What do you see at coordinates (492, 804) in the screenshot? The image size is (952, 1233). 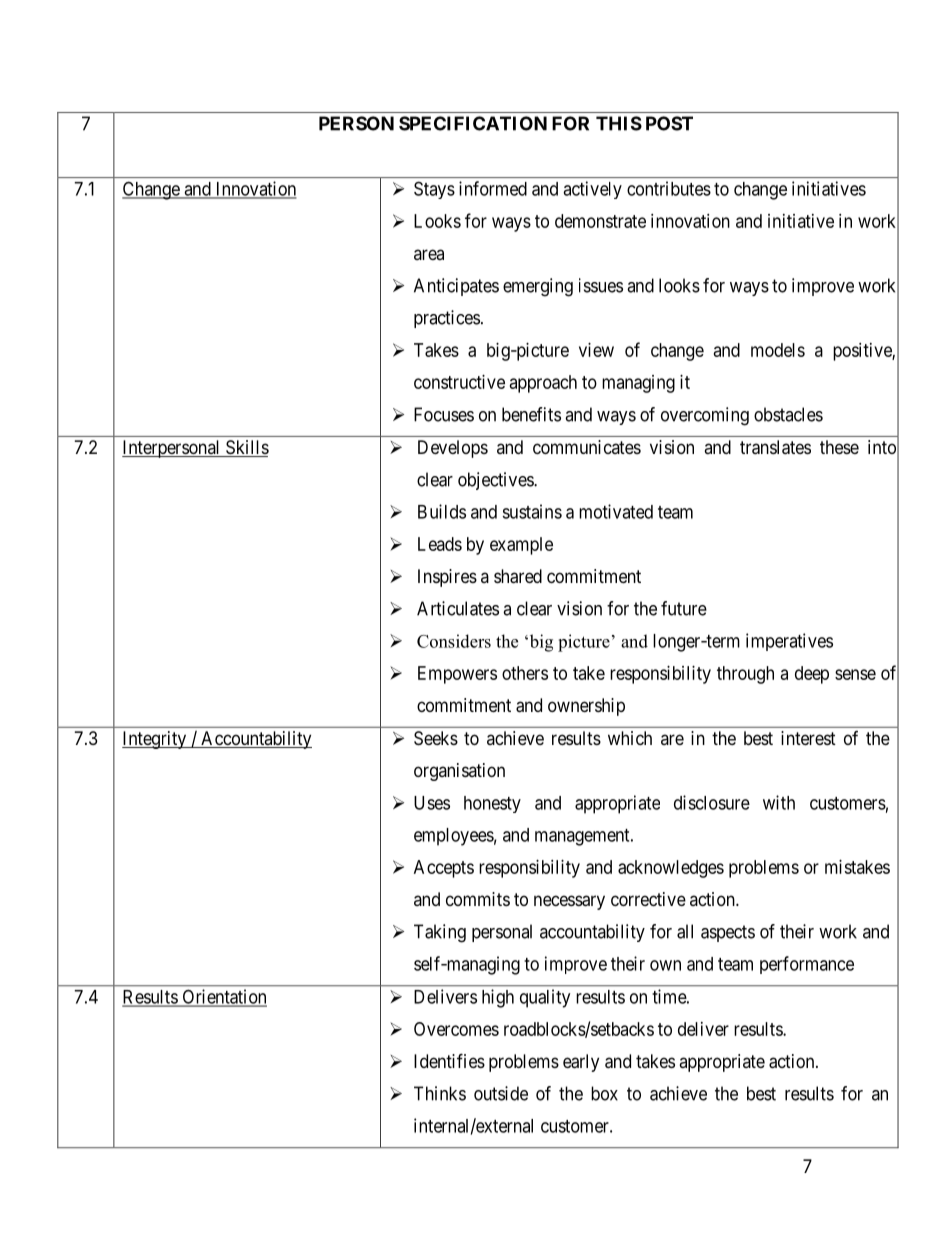 I see `honesty` at bounding box center [492, 804].
